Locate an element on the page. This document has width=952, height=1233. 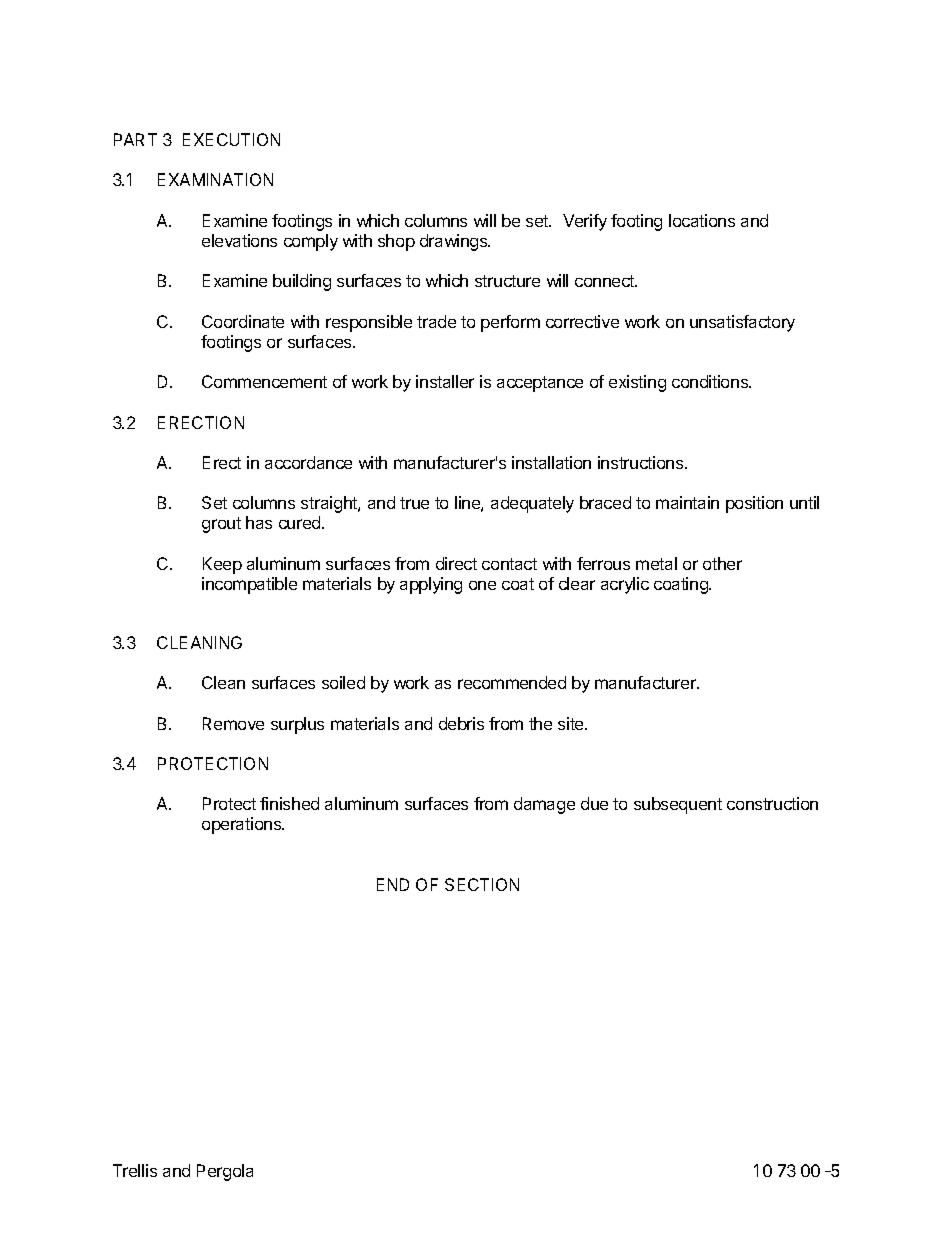
damage is located at coordinates (544, 805).
